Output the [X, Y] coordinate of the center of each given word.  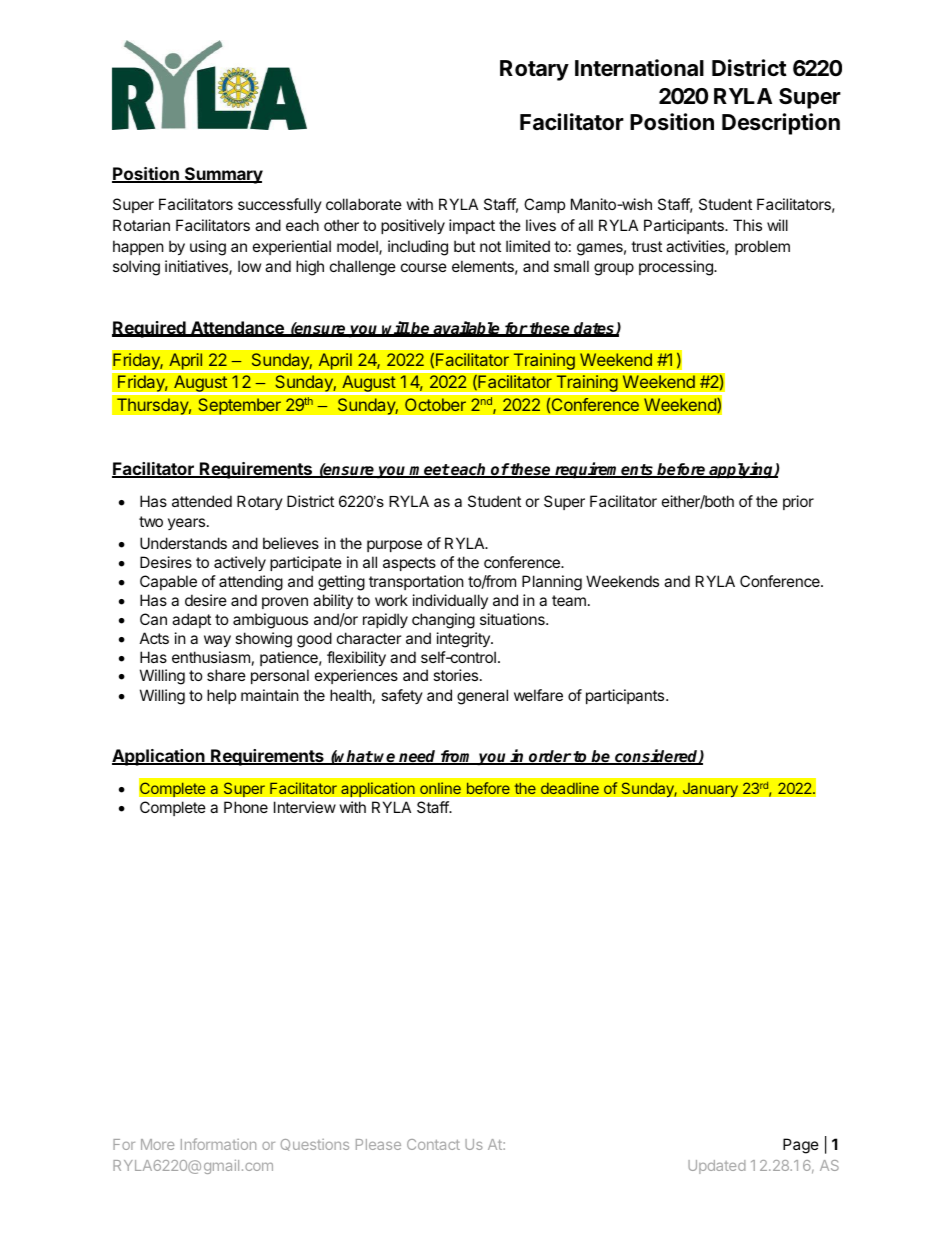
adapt [191, 620]
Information [218, 1144]
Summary [223, 175]
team [569, 600]
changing [443, 621]
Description [781, 124]
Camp [544, 205]
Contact [433, 1144]
